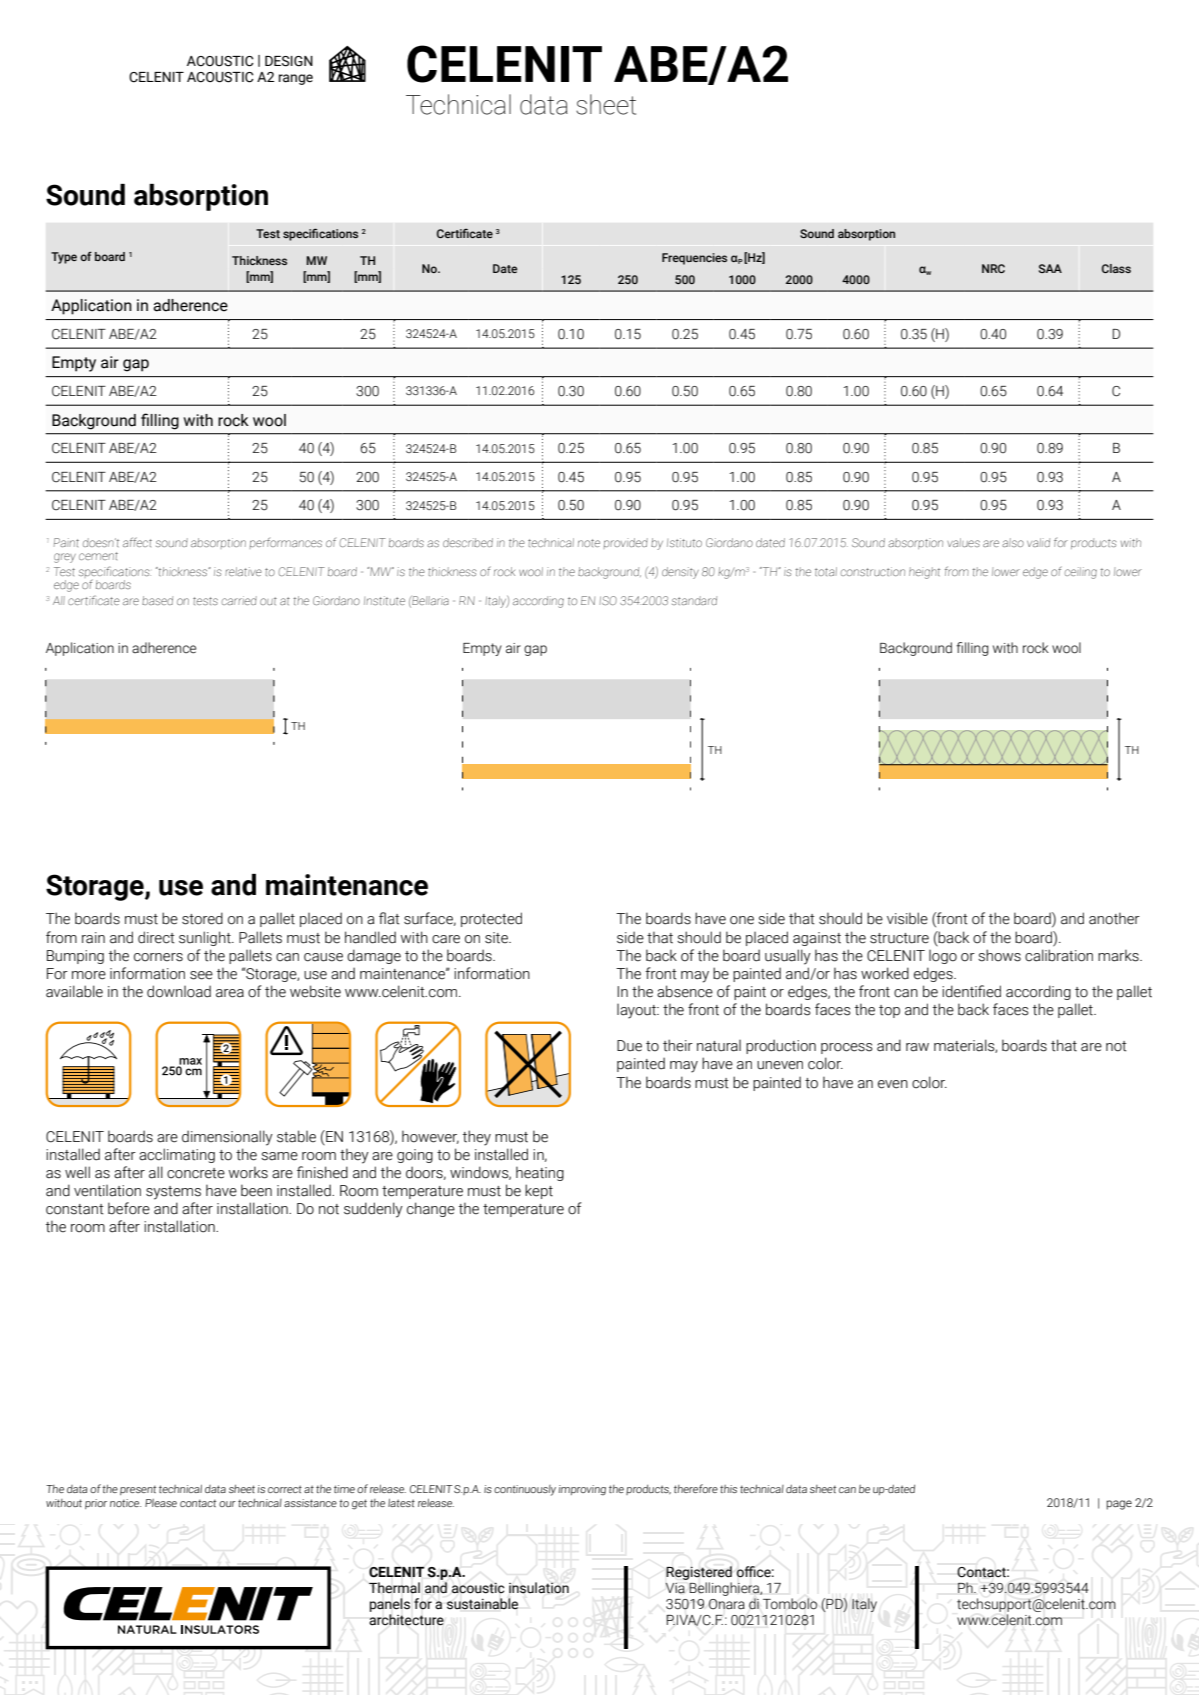 The width and height of the screenshot is (1199, 1695). What do you see at coordinates (296, 79) in the screenshot?
I see `range` at bounding box center [296, 79].
